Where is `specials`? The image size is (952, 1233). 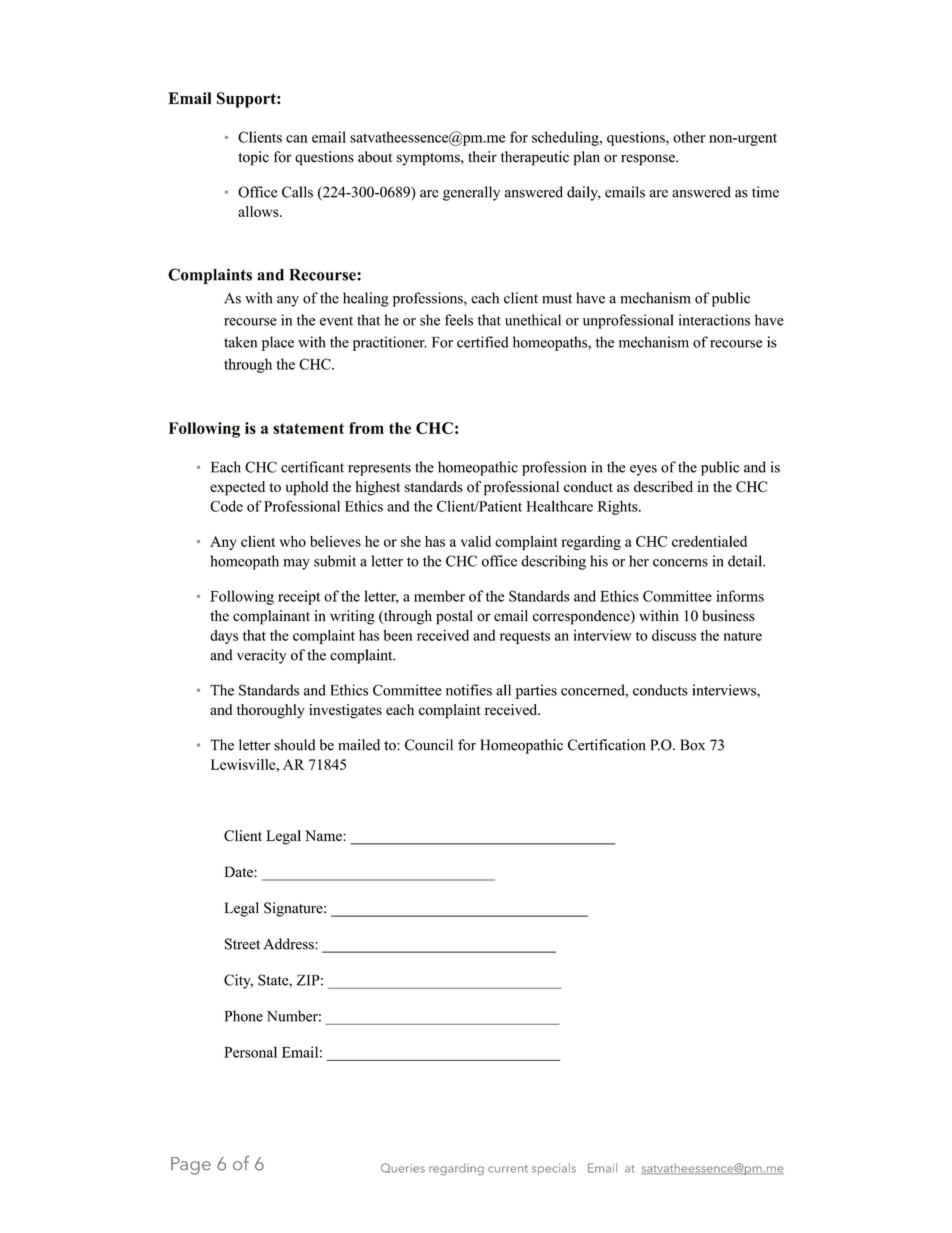 specials is located at coordinates (554, 1169).
